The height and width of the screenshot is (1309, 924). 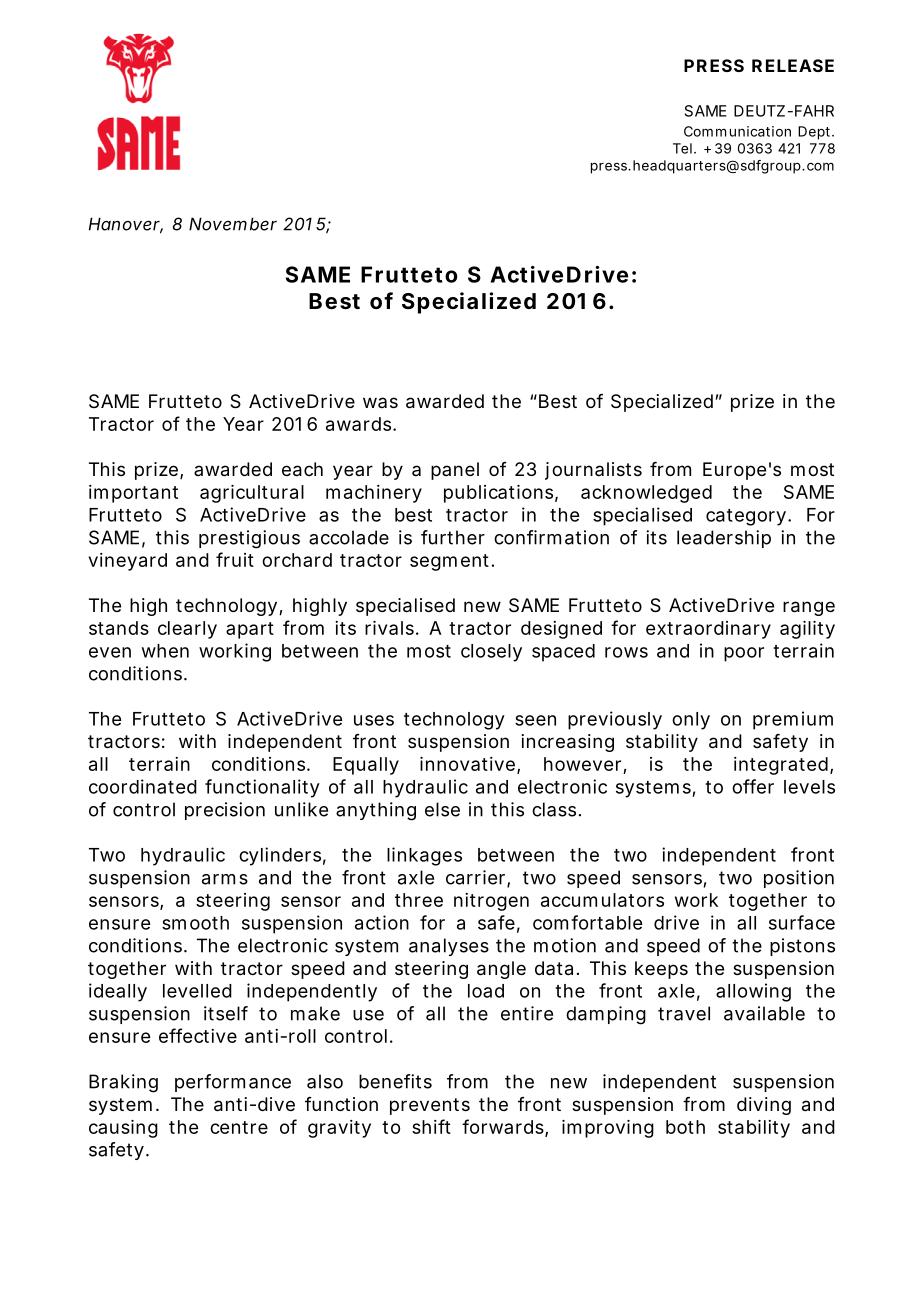 What do you see at coordinates (431, 1126) in the screenshot?
I see `shift` at bounding box center [431, 1126].
